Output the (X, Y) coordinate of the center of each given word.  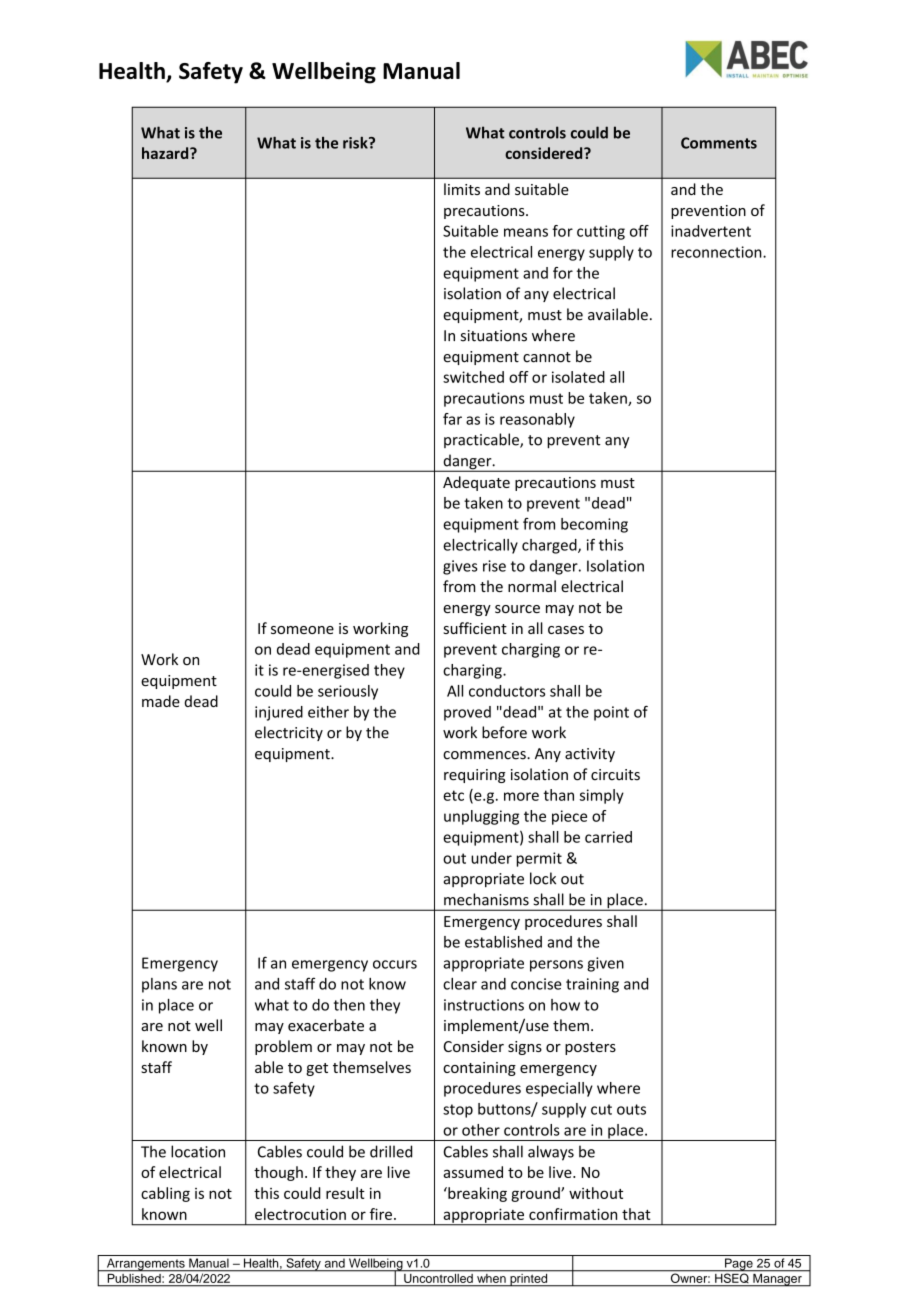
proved (467, 713)
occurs (395, 964)
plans (159, 985)
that (636, 1214)
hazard (166, 153)
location (198, 1151)
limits (462, 189)
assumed (473, 1172)
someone (302, 630)
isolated (578, 377)
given (605, 964)
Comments (719, 143)
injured (279, 713)
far (452, 419)
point (611, 713)
